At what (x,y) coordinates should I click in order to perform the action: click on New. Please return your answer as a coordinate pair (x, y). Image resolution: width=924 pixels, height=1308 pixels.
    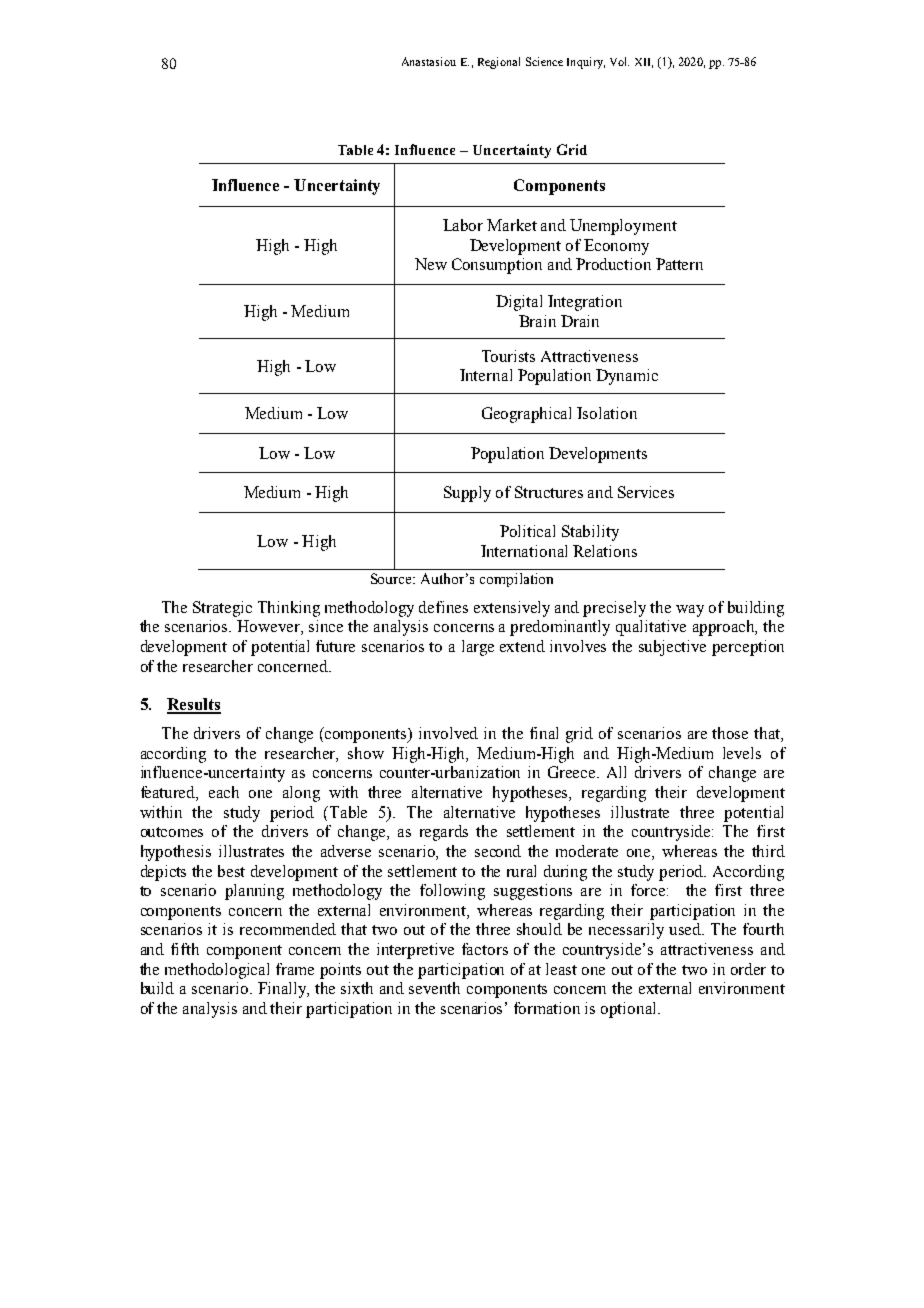
    Looking at the image, I should click on (431, 264).
